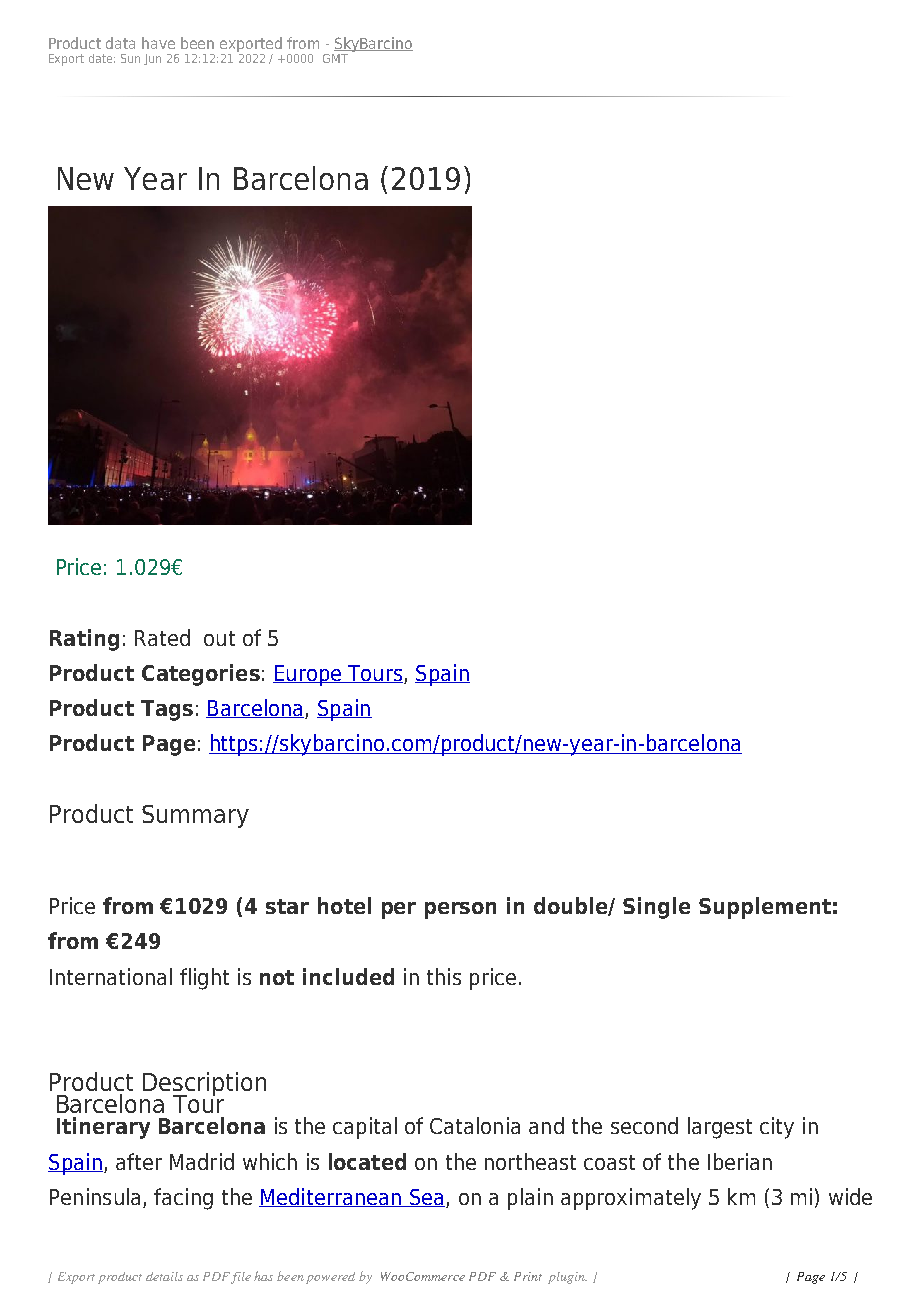 The image size is (924, 1308). I want to click on have, so click(158, 43).
